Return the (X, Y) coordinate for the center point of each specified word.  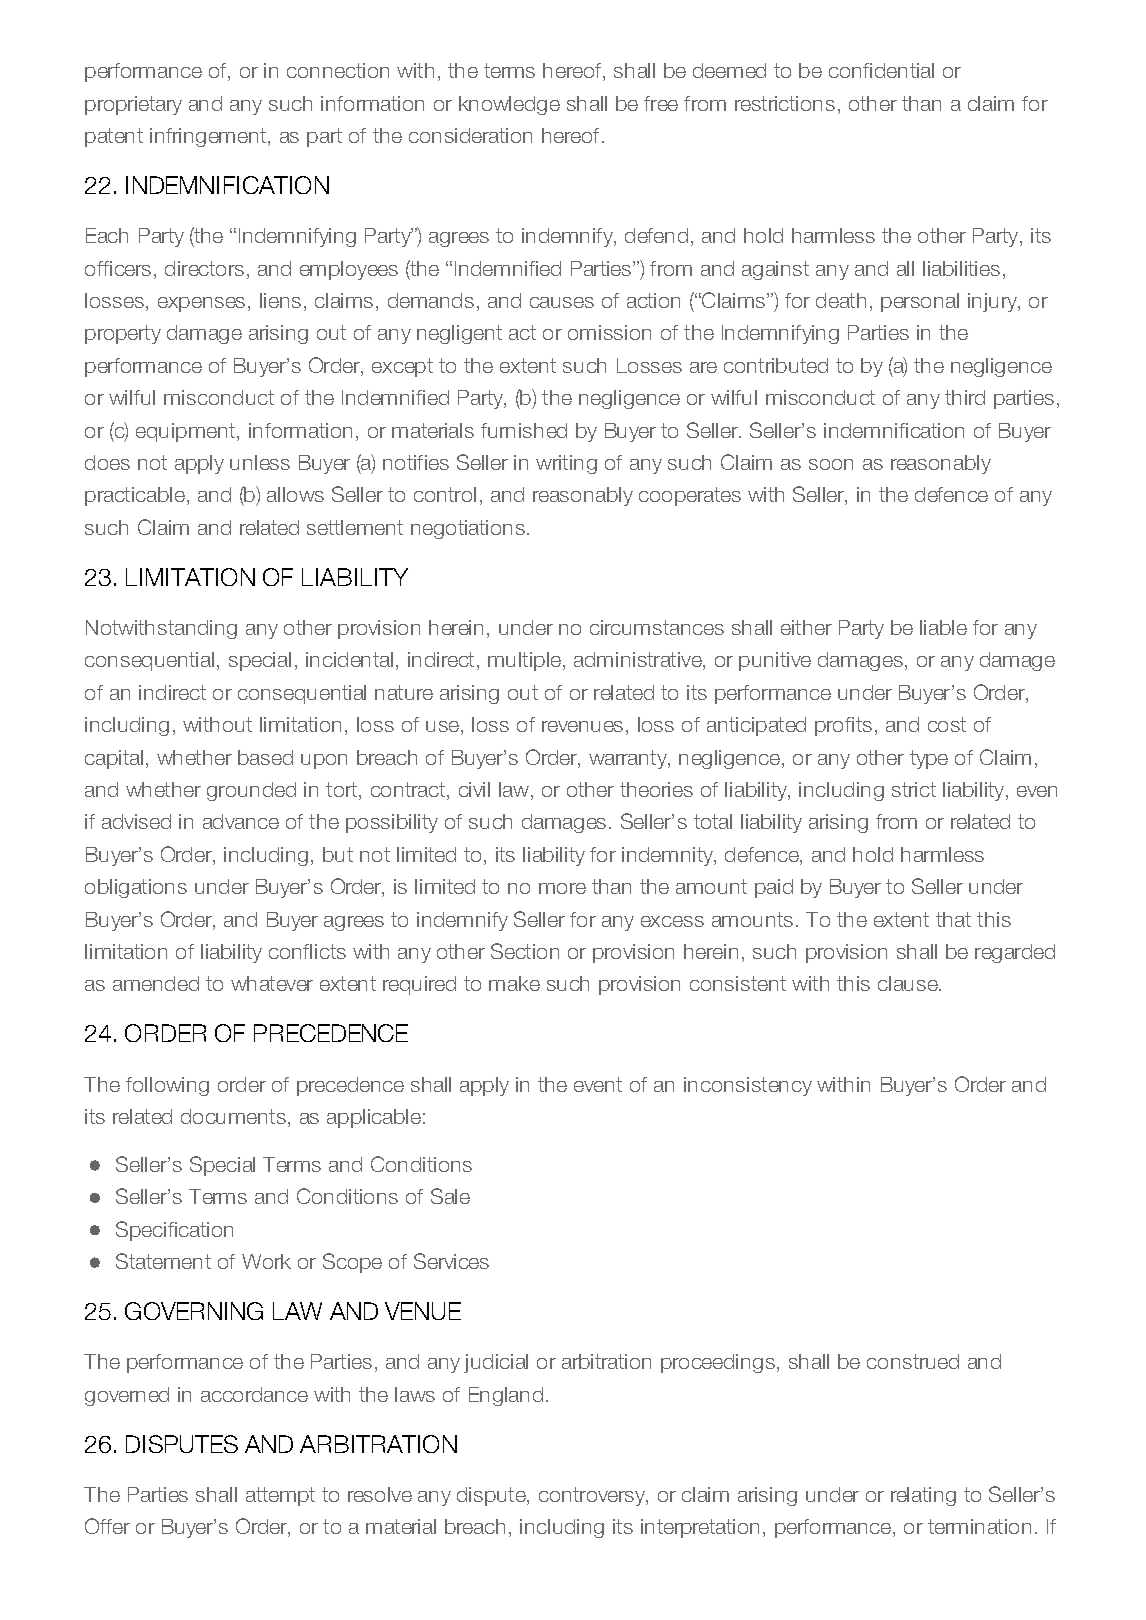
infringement (209, 137)
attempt (280, 1496)
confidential (881, 70)
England (506, 1396)
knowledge (509, 105)
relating (923, 1496)
